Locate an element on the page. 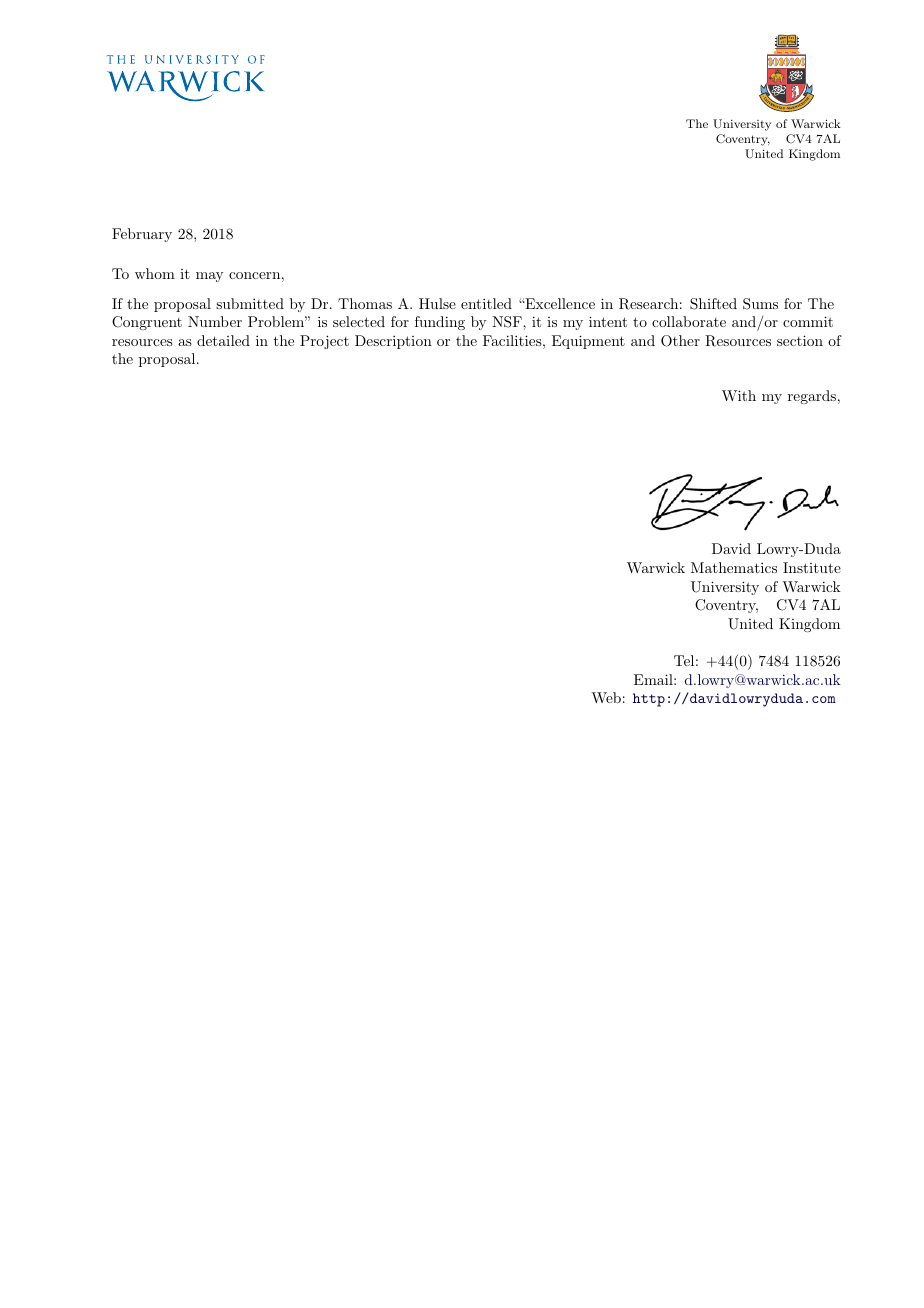  Shifted is located at coordinates (713, 304).
